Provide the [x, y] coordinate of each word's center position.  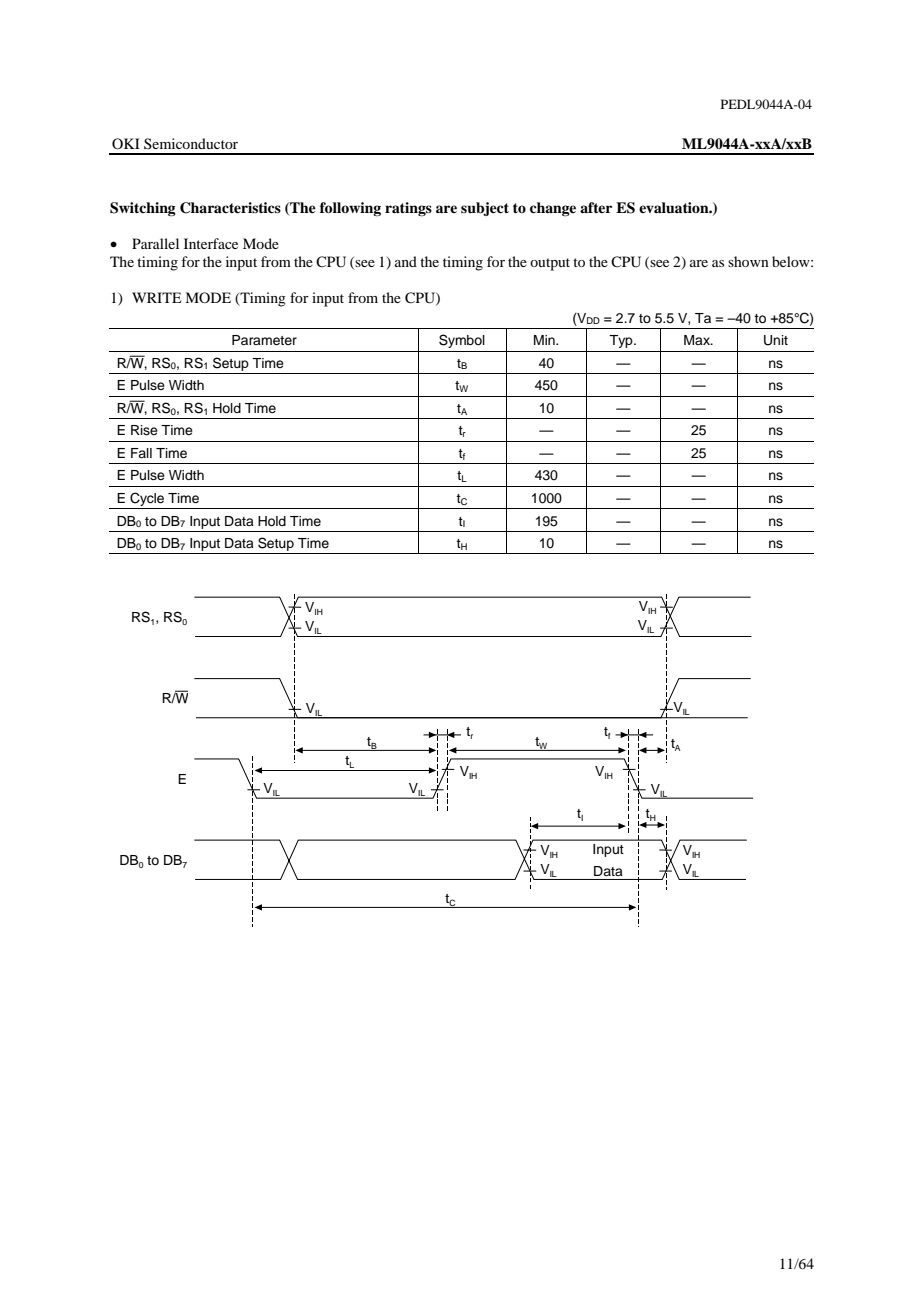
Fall [141, 453]
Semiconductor [191, 143]
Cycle [147, 499]
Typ [622, 341]
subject [485, 209]
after [596, 207]
